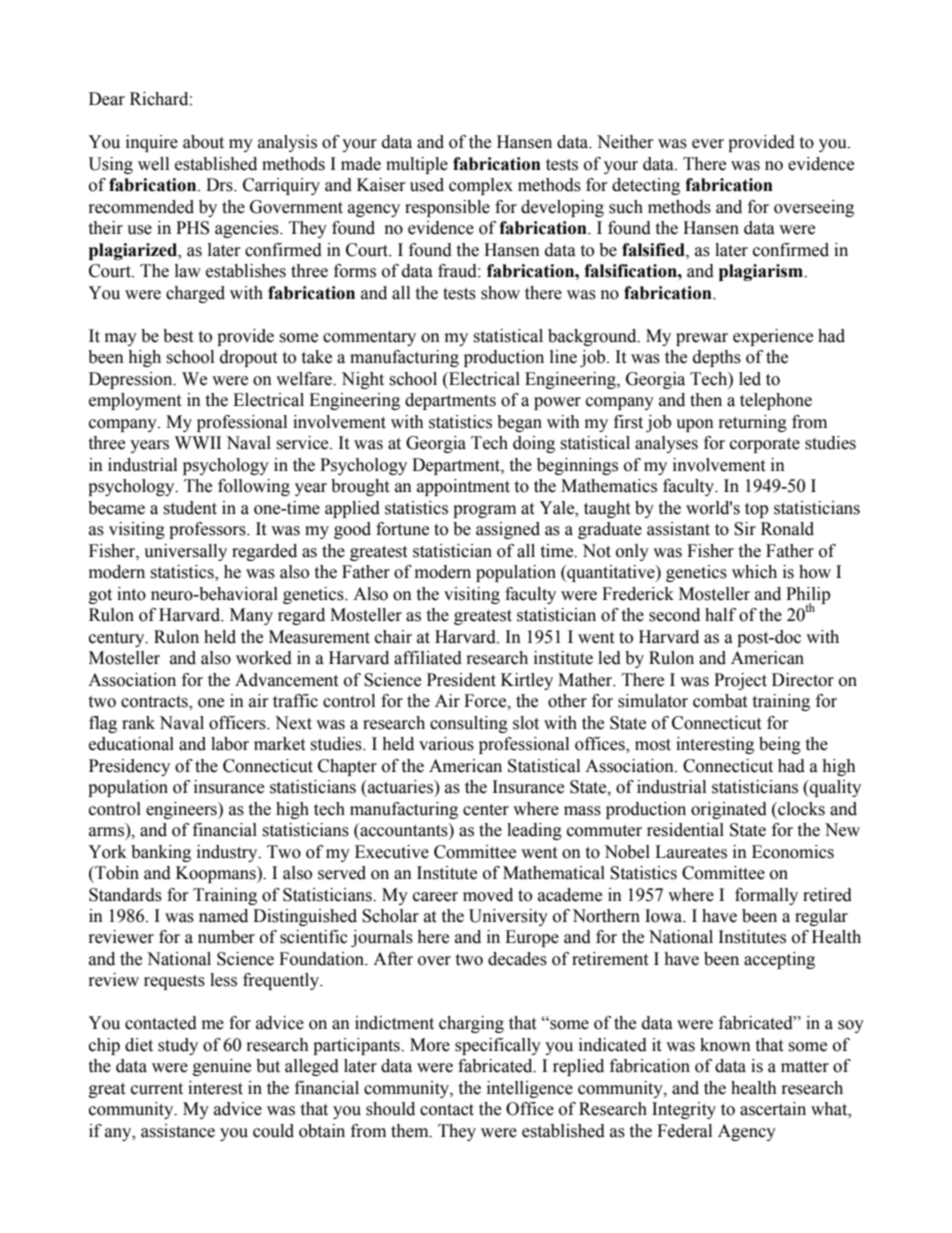 This image has height=1233, width=952. Describe the element at coordinates (428, 658) in the image. I see `affiliated` at that location.
